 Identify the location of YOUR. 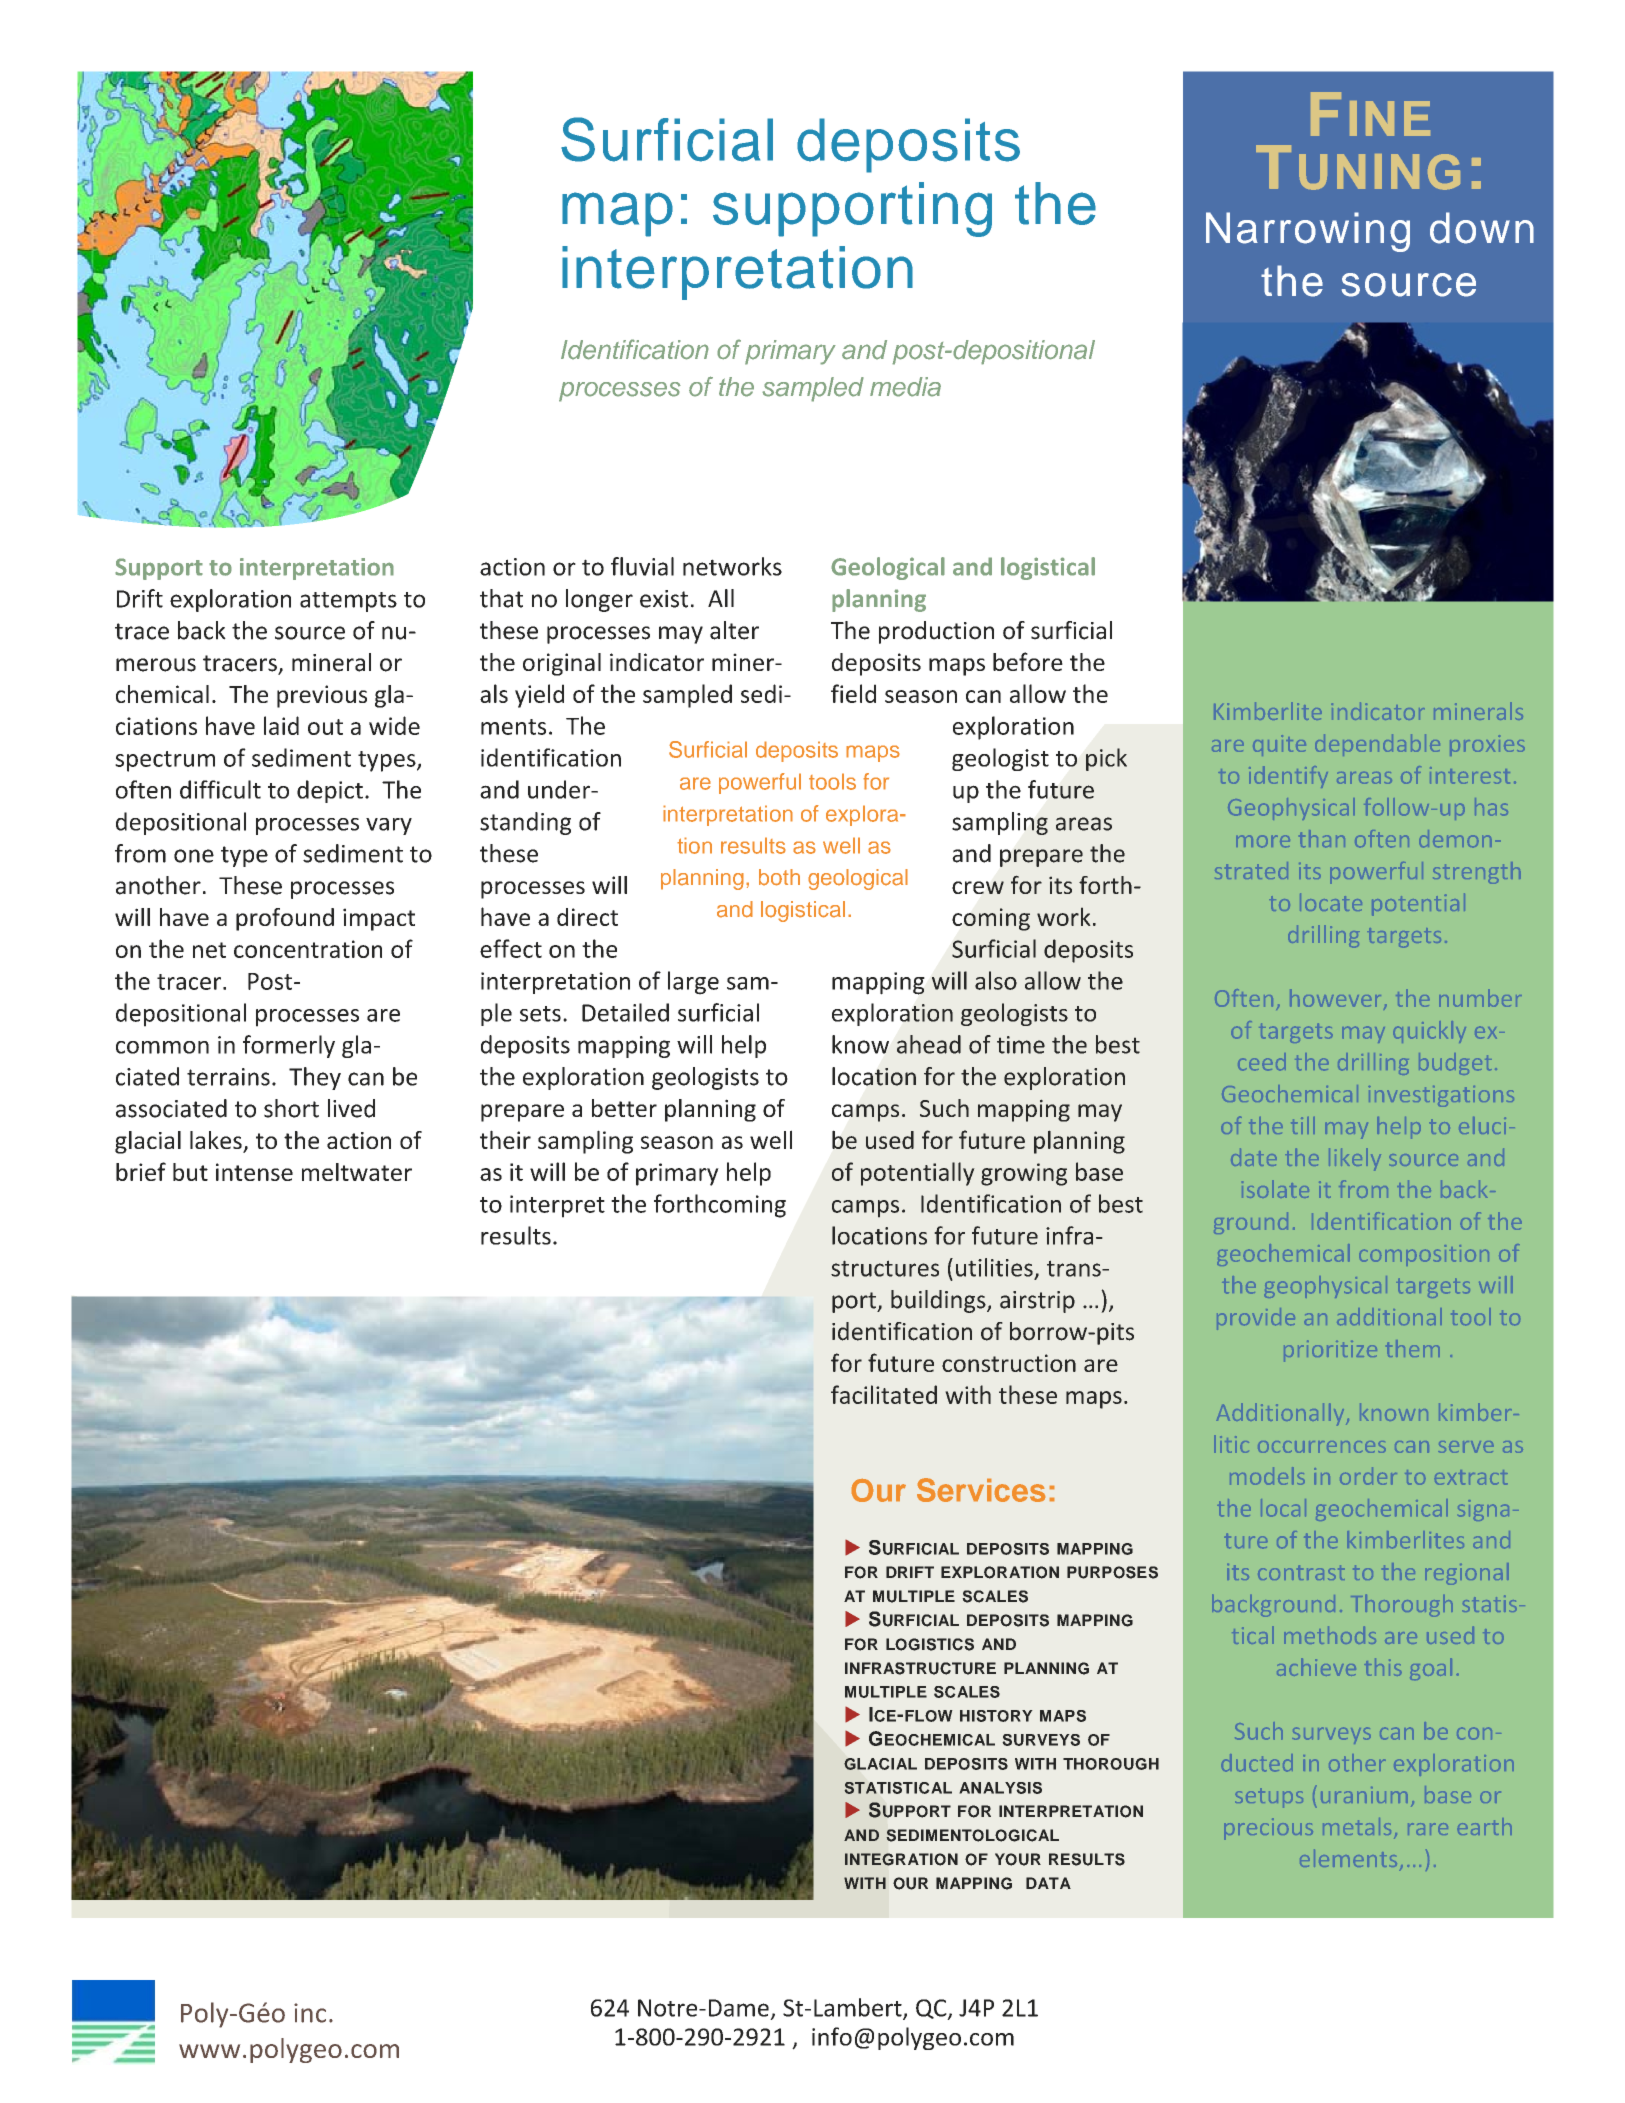
(1018, 1859).
